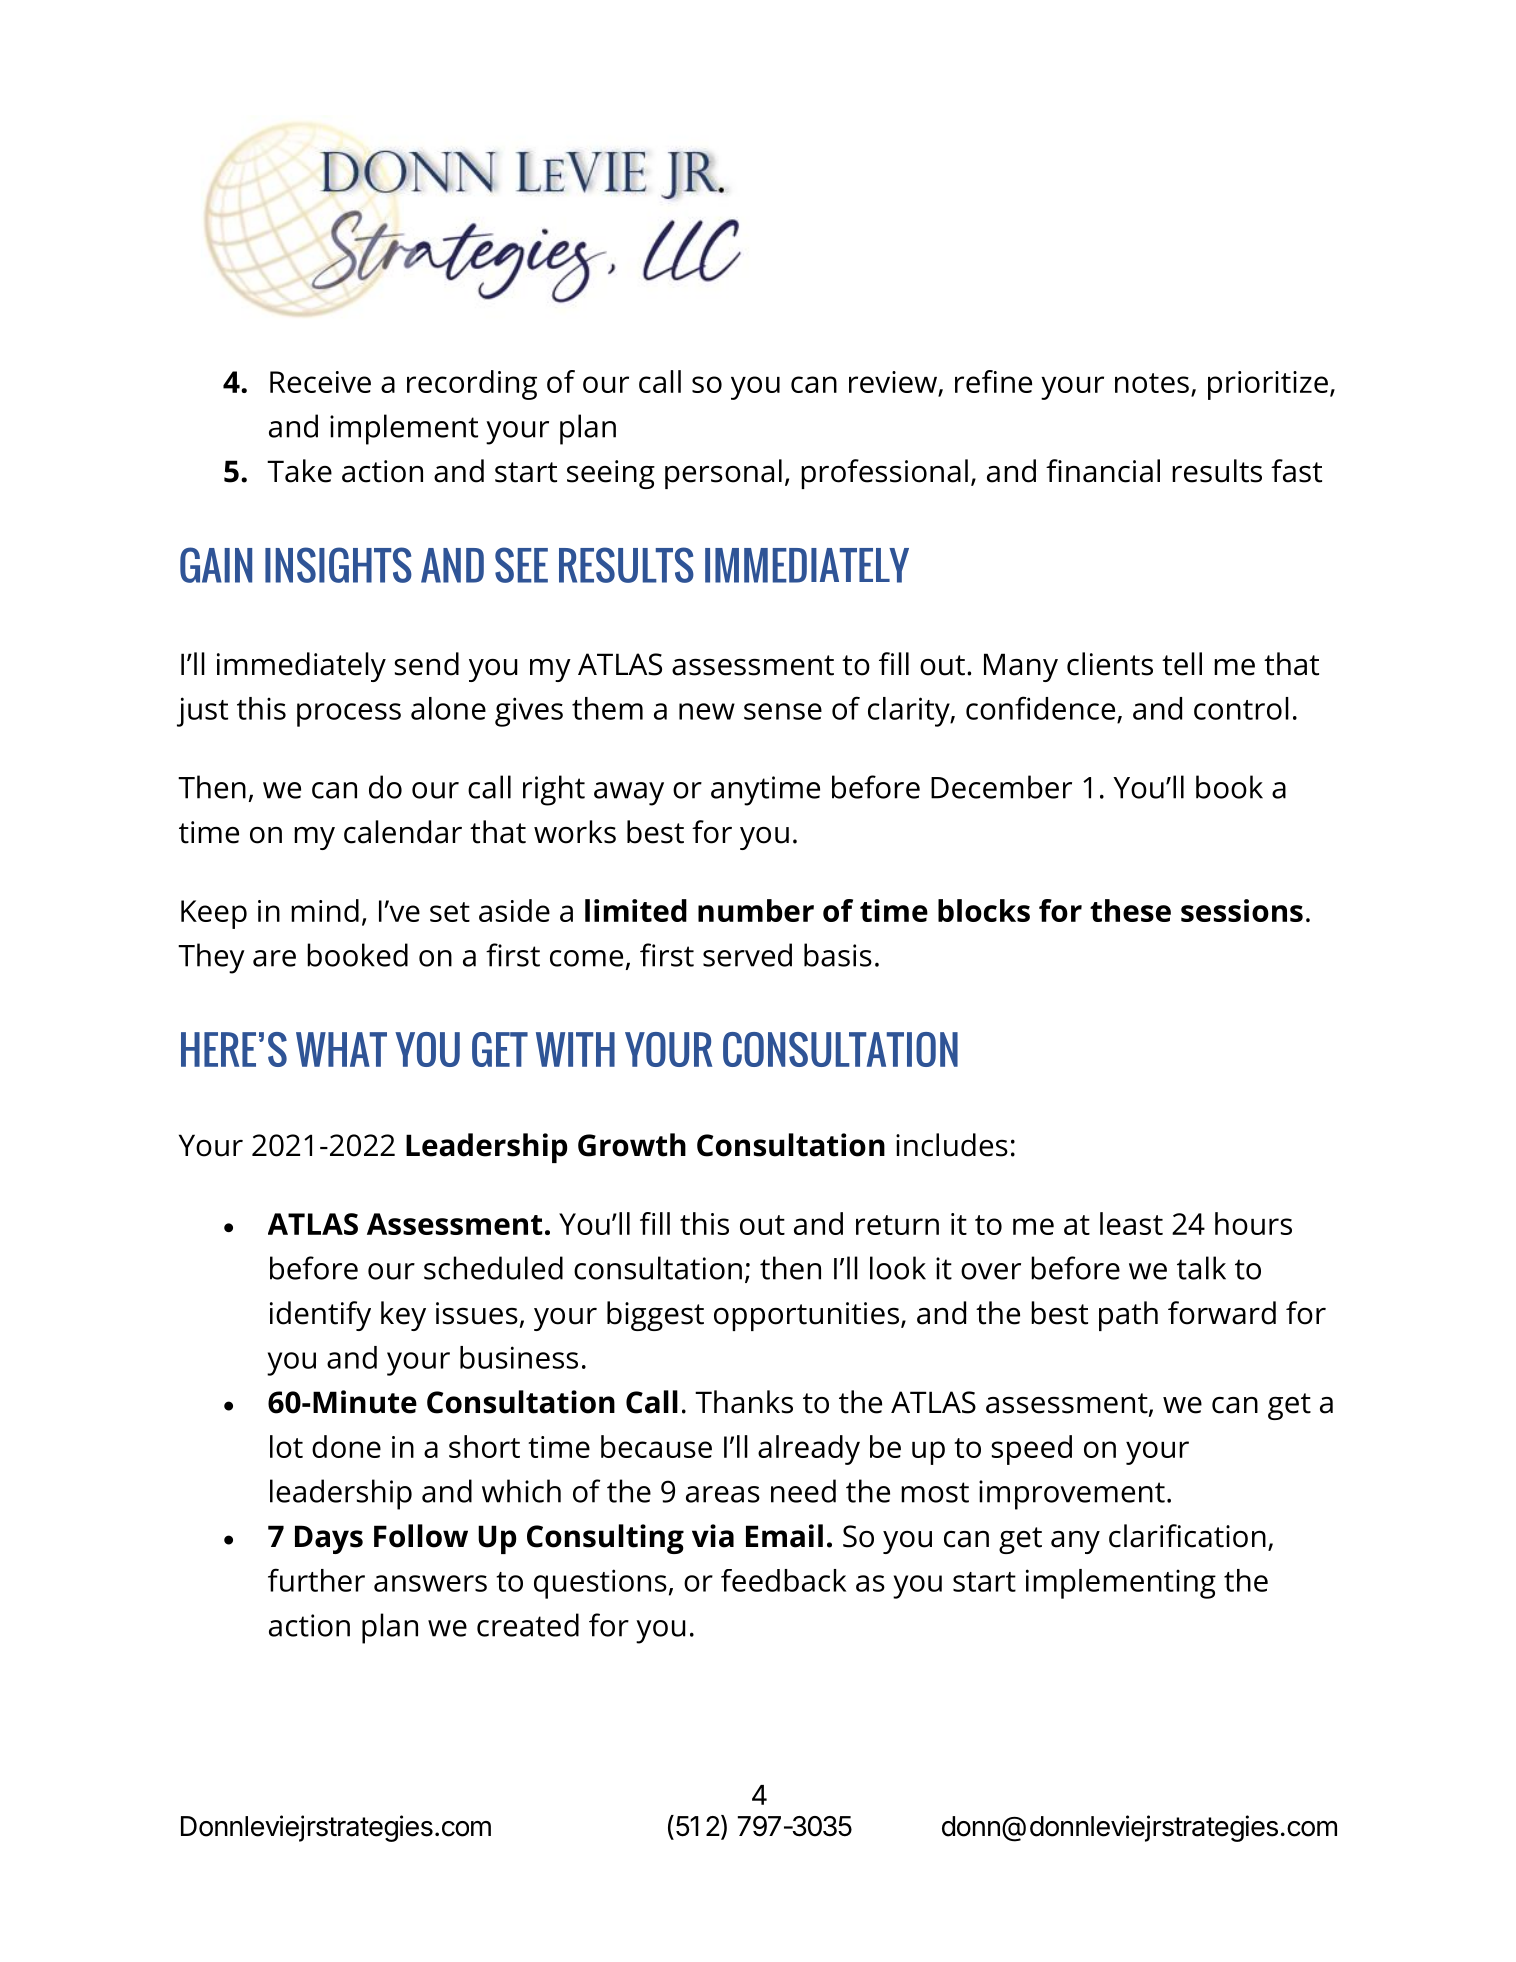 The image size is (1516, 1962). Describe the element at coordinates (1187, 1536) in the document. I see `clarification` at that location.
